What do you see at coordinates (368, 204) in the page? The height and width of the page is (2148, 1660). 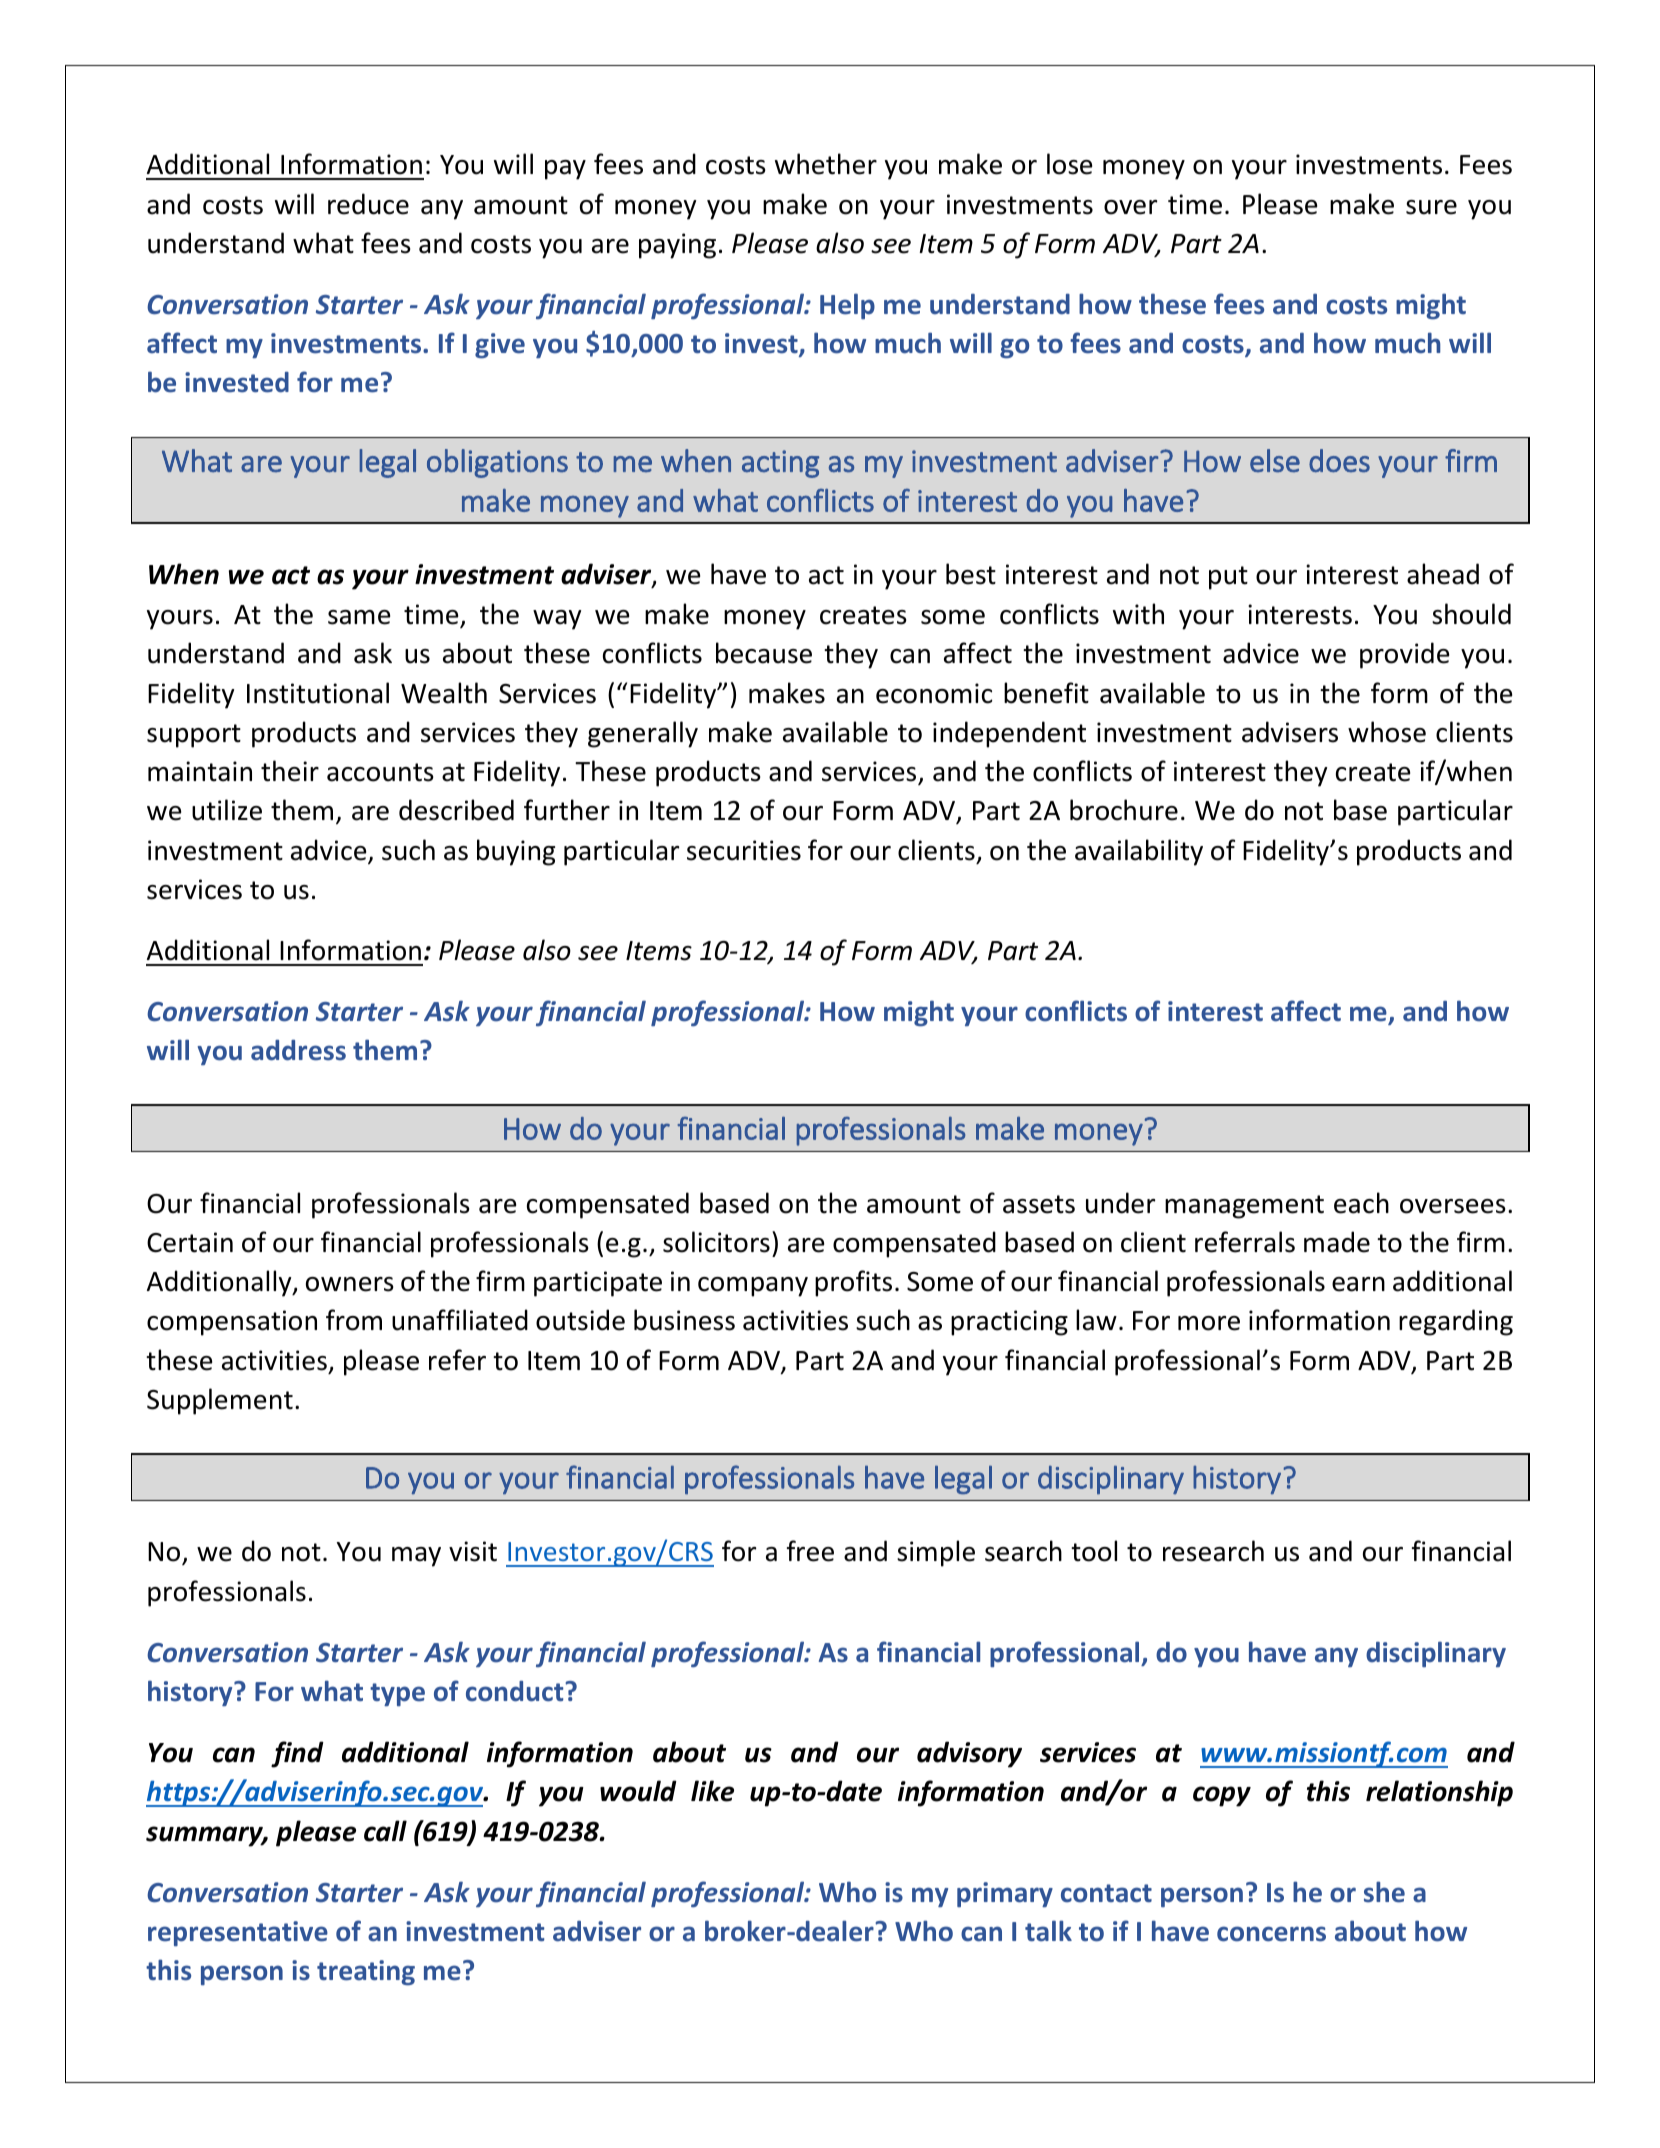 I see `reduce` at bounding box center [368, 204].
